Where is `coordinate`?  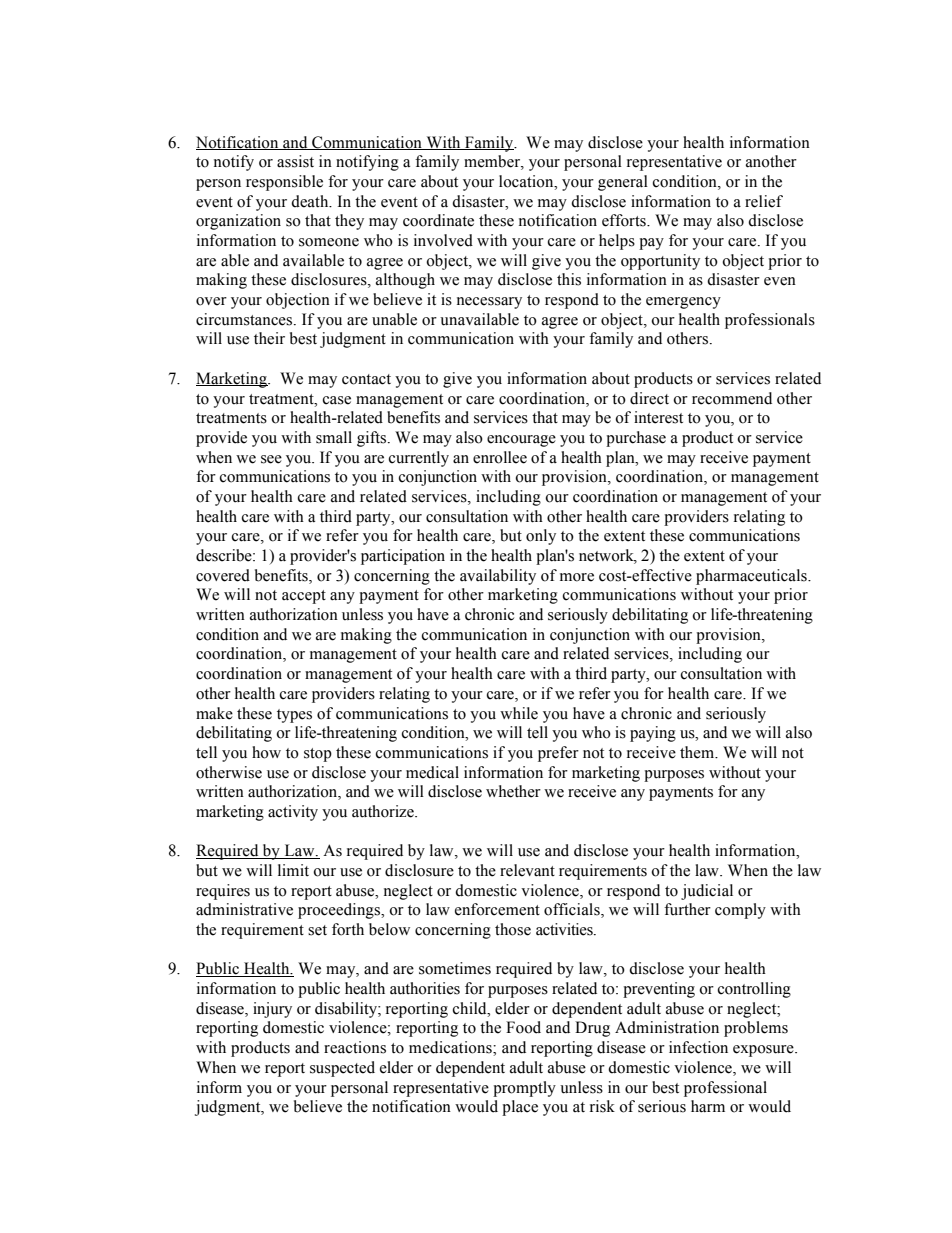
coordinate is located at coordinates (438, 220).
